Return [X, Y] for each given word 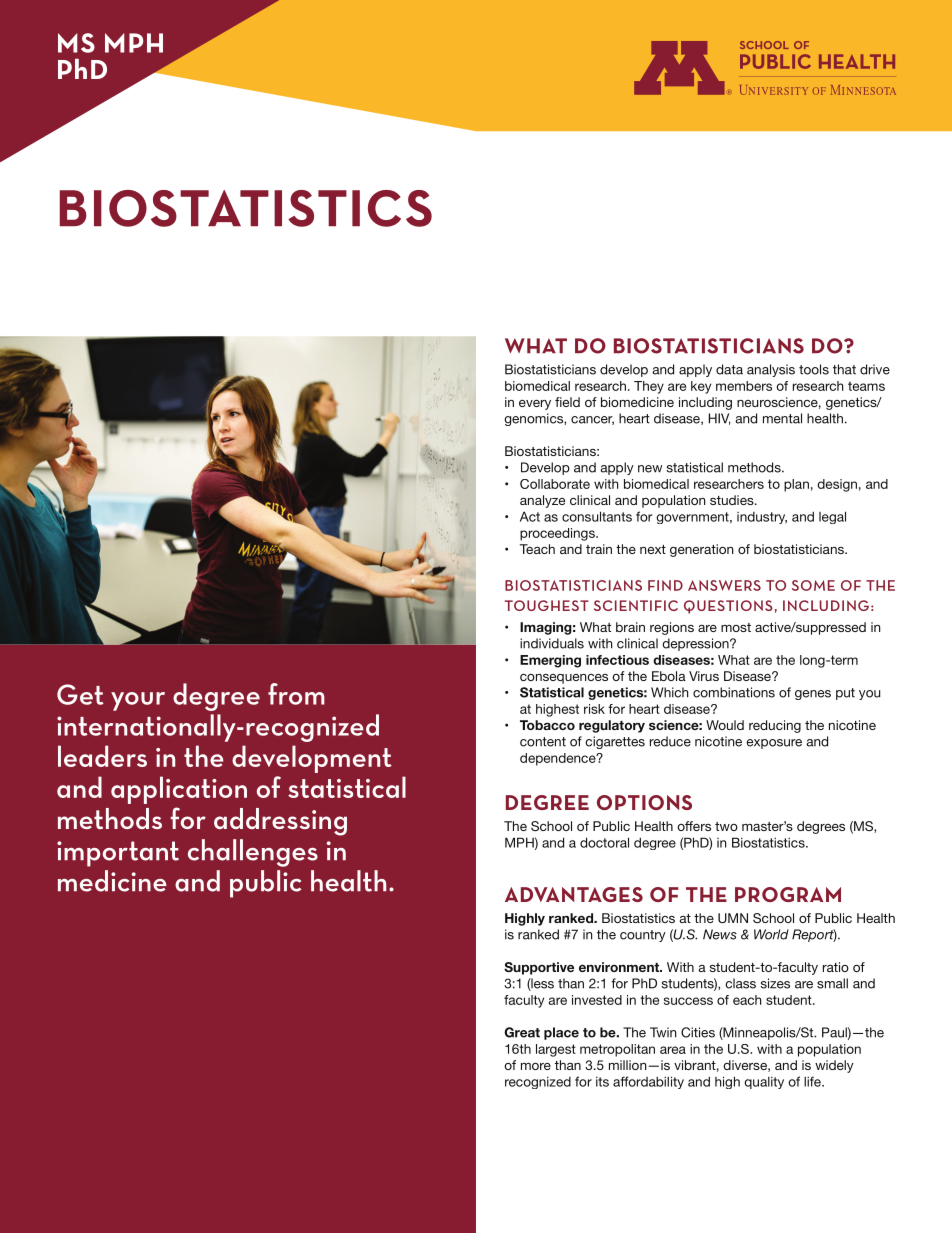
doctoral [604, 842]
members [744, 386]
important [118, 854]
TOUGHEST [547, 605]
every [535, 405]
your [138, 701]
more [536, 1066]
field [567, 402]
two [726, 826]
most [736, 627]
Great [522, 1032]
